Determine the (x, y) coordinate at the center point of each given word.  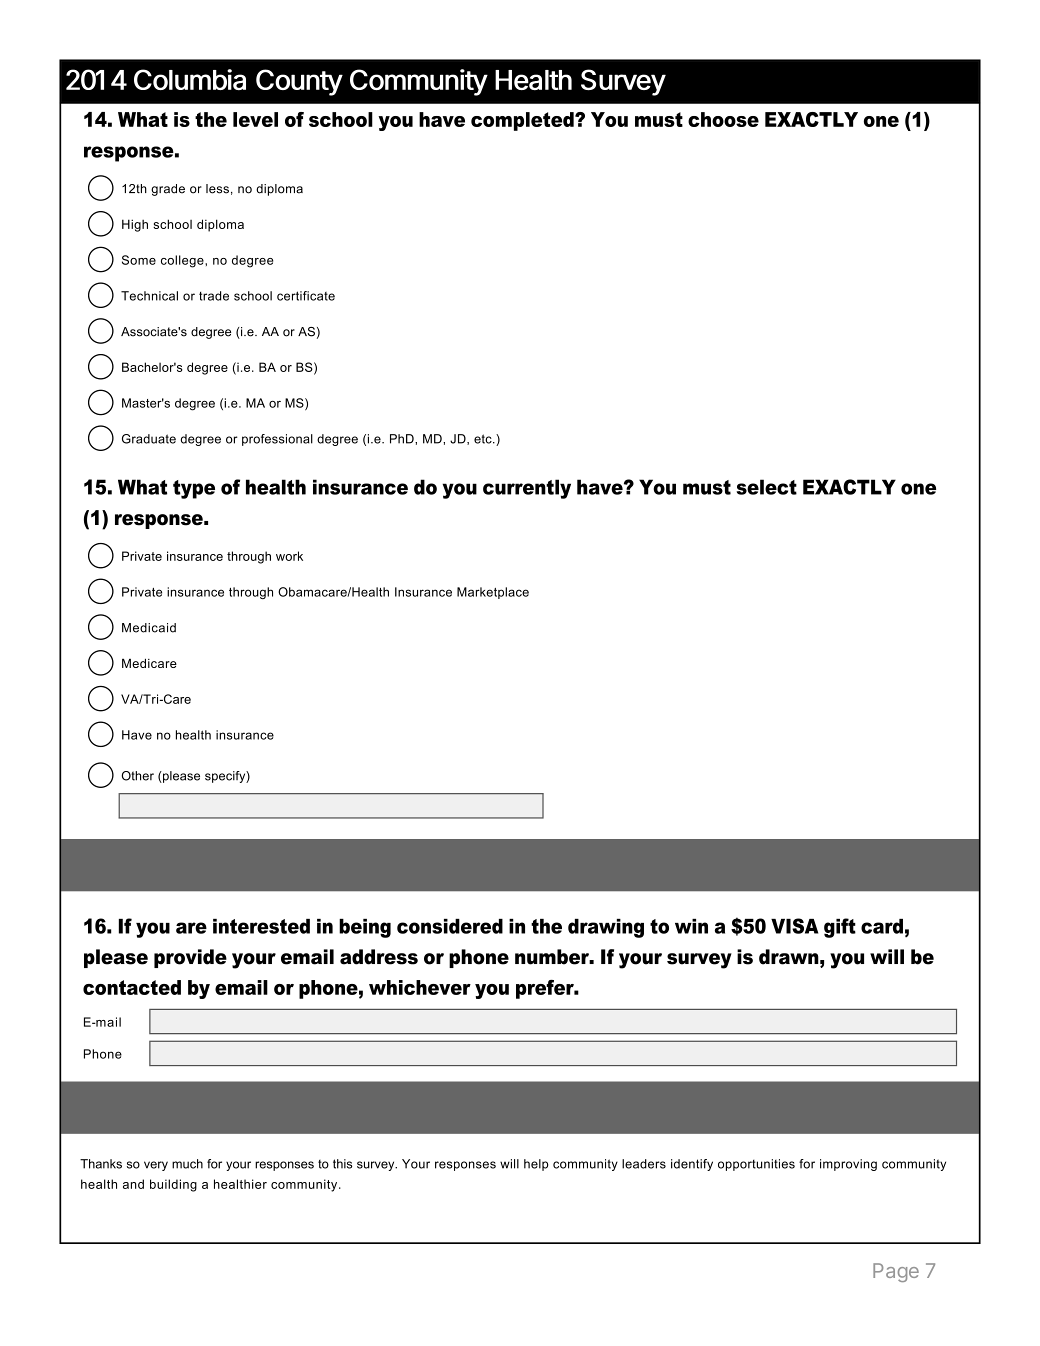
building (173, 1185)
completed (523, 121)
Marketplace (493, 593)
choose (723, 119)
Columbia (190, 79)
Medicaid (149, 628)
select (766, 487)
